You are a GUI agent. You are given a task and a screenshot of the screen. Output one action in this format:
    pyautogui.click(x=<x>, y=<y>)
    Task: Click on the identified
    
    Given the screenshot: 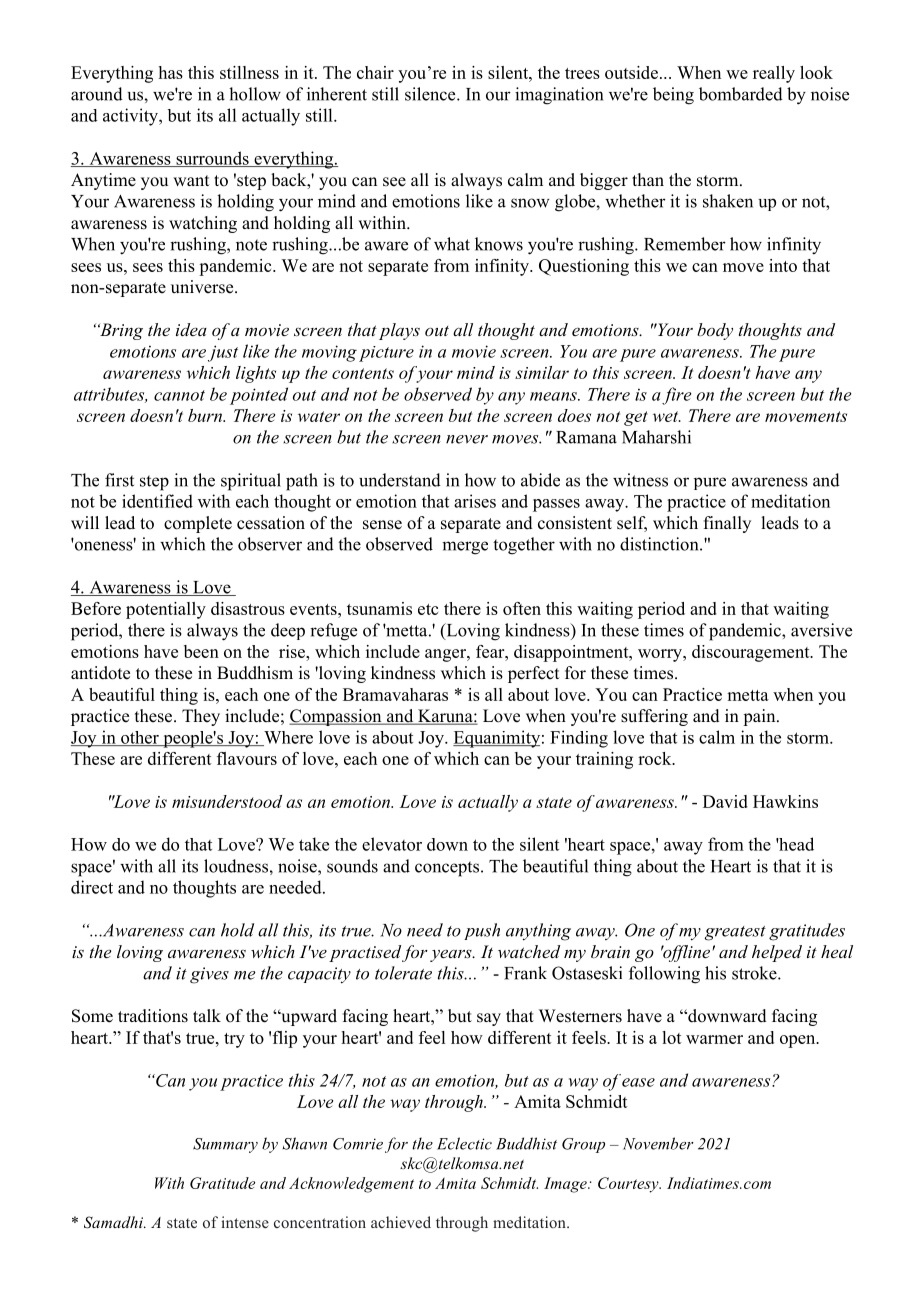 What is the action you would take?
    pyautogui.click(x=157, y=501)
